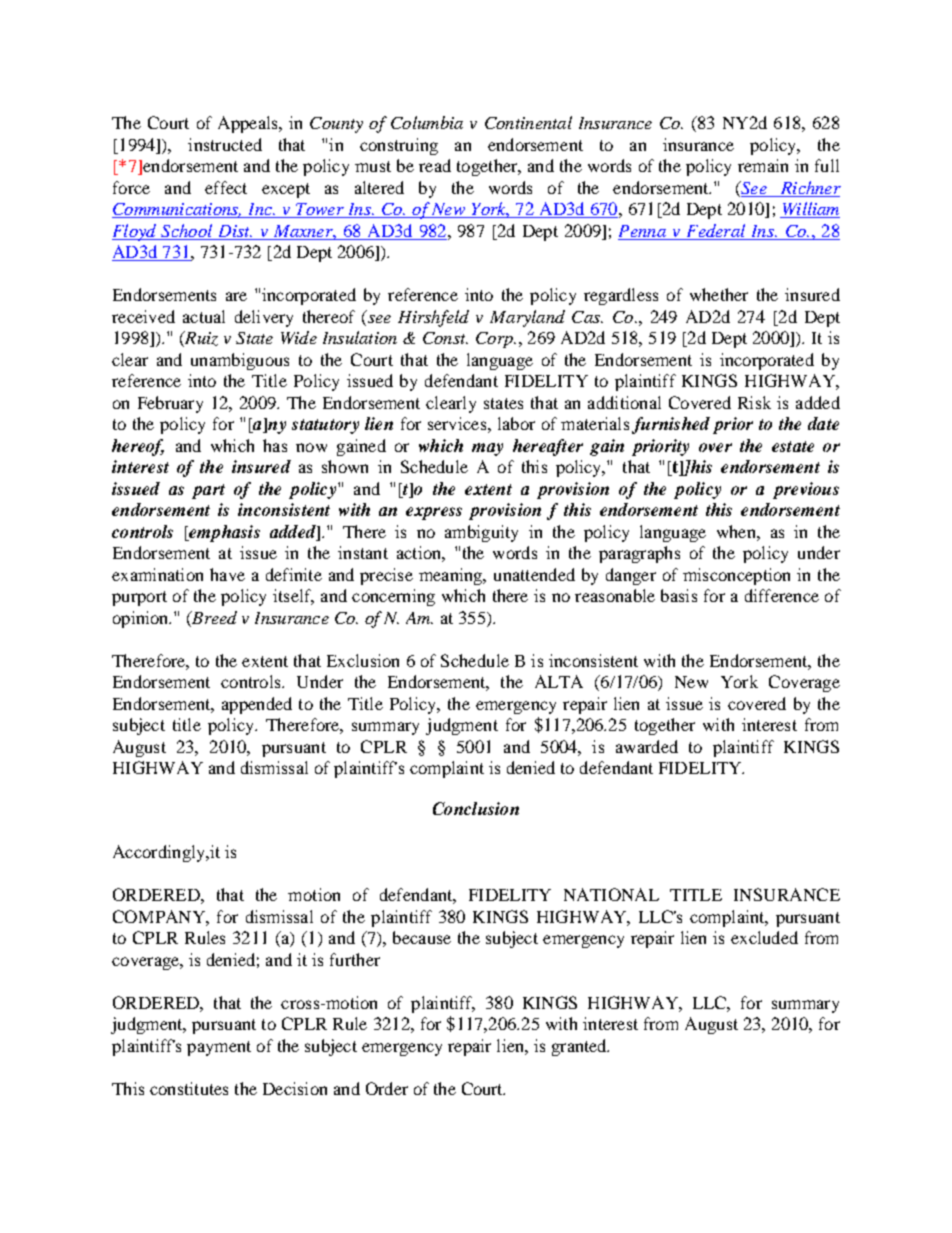 This image has width=952, height=1233. What do you see at coordinates (213, 617) in the image?
I see `Breed` at bounding box center [213, 617].
